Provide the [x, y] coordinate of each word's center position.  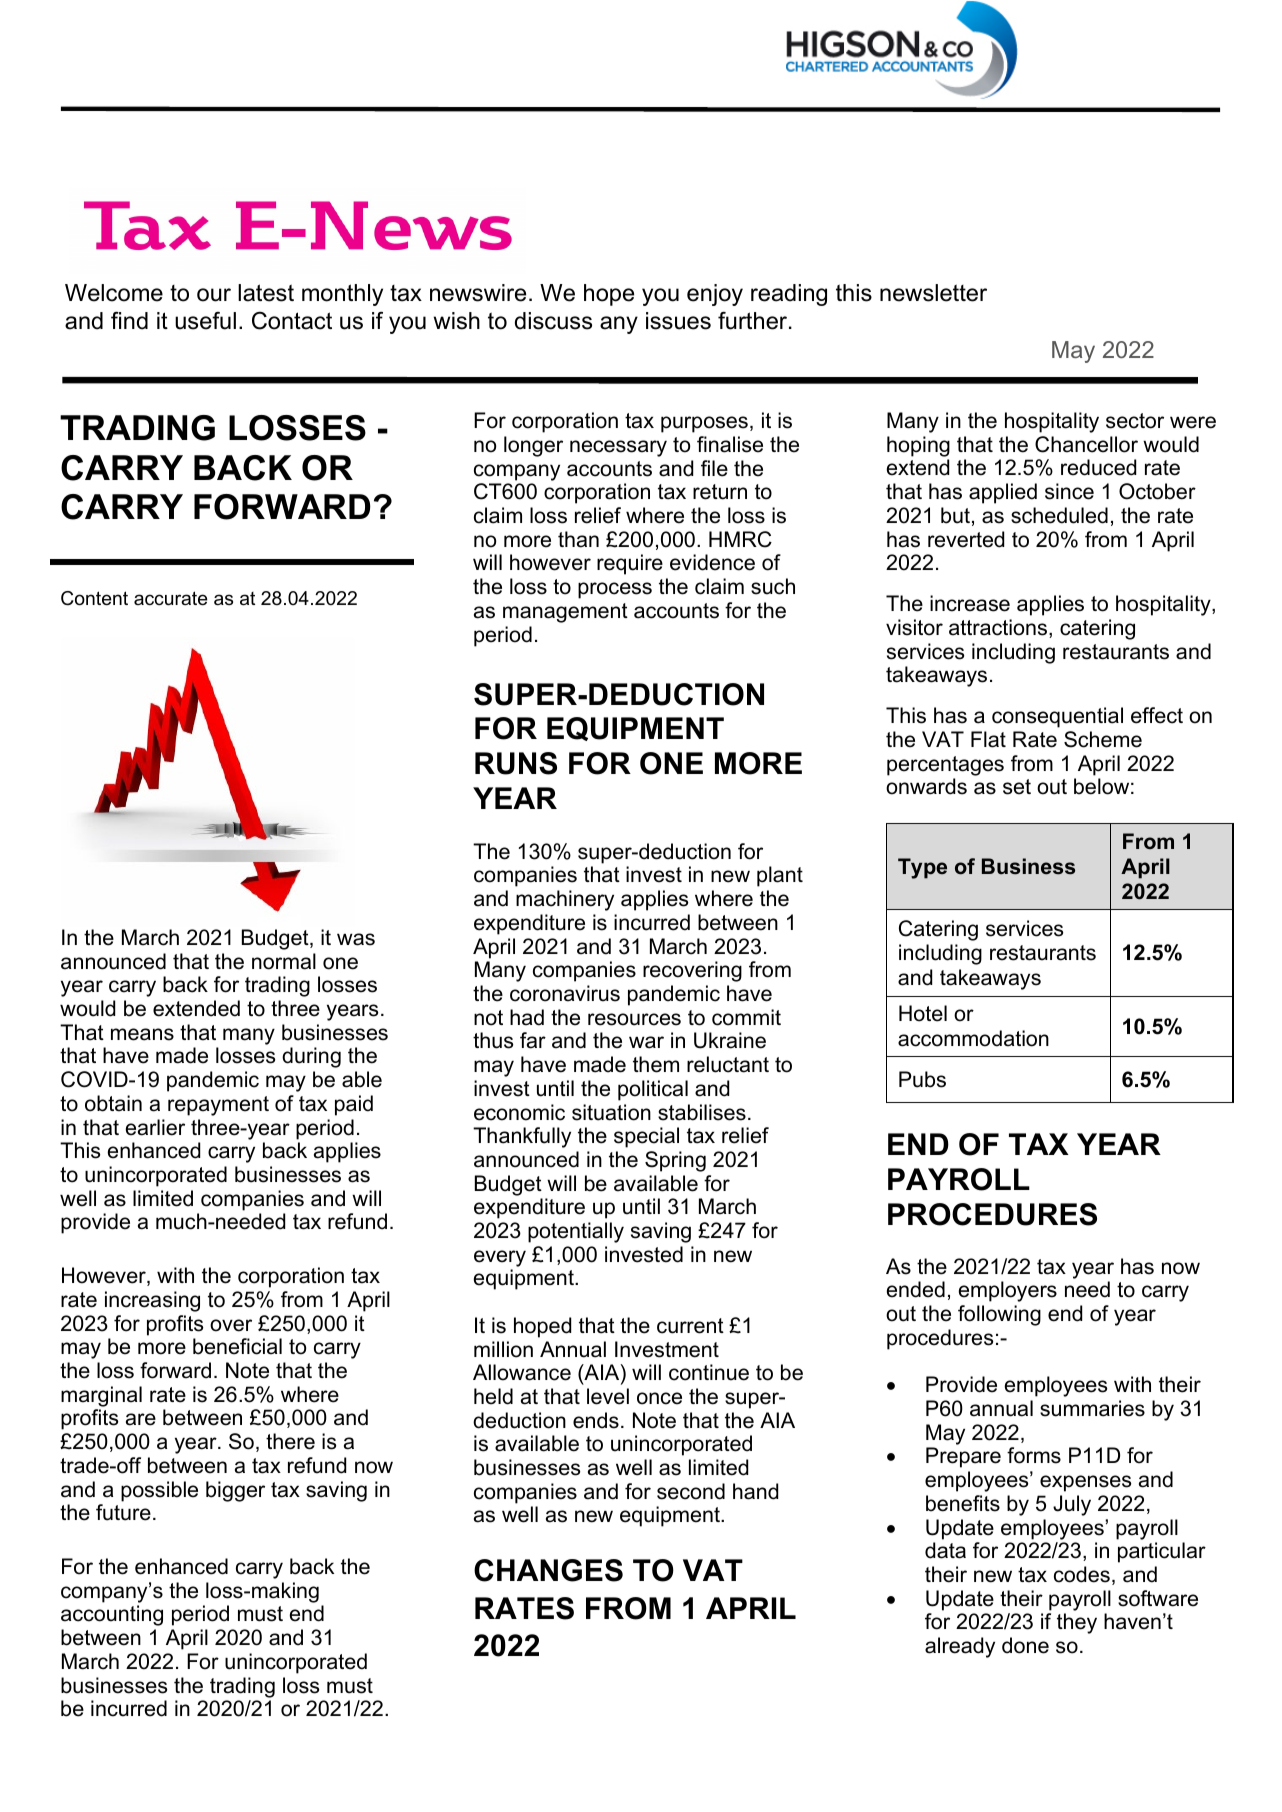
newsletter [933, 293]
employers [1008, 1291]
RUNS [516, 763]
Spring [675, 1161]
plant [780, 876]
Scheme [1103, 739]
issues [678, 321]
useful [205, 321]
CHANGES [548, 1570]
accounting [112, 1615]
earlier [155, 1127]
